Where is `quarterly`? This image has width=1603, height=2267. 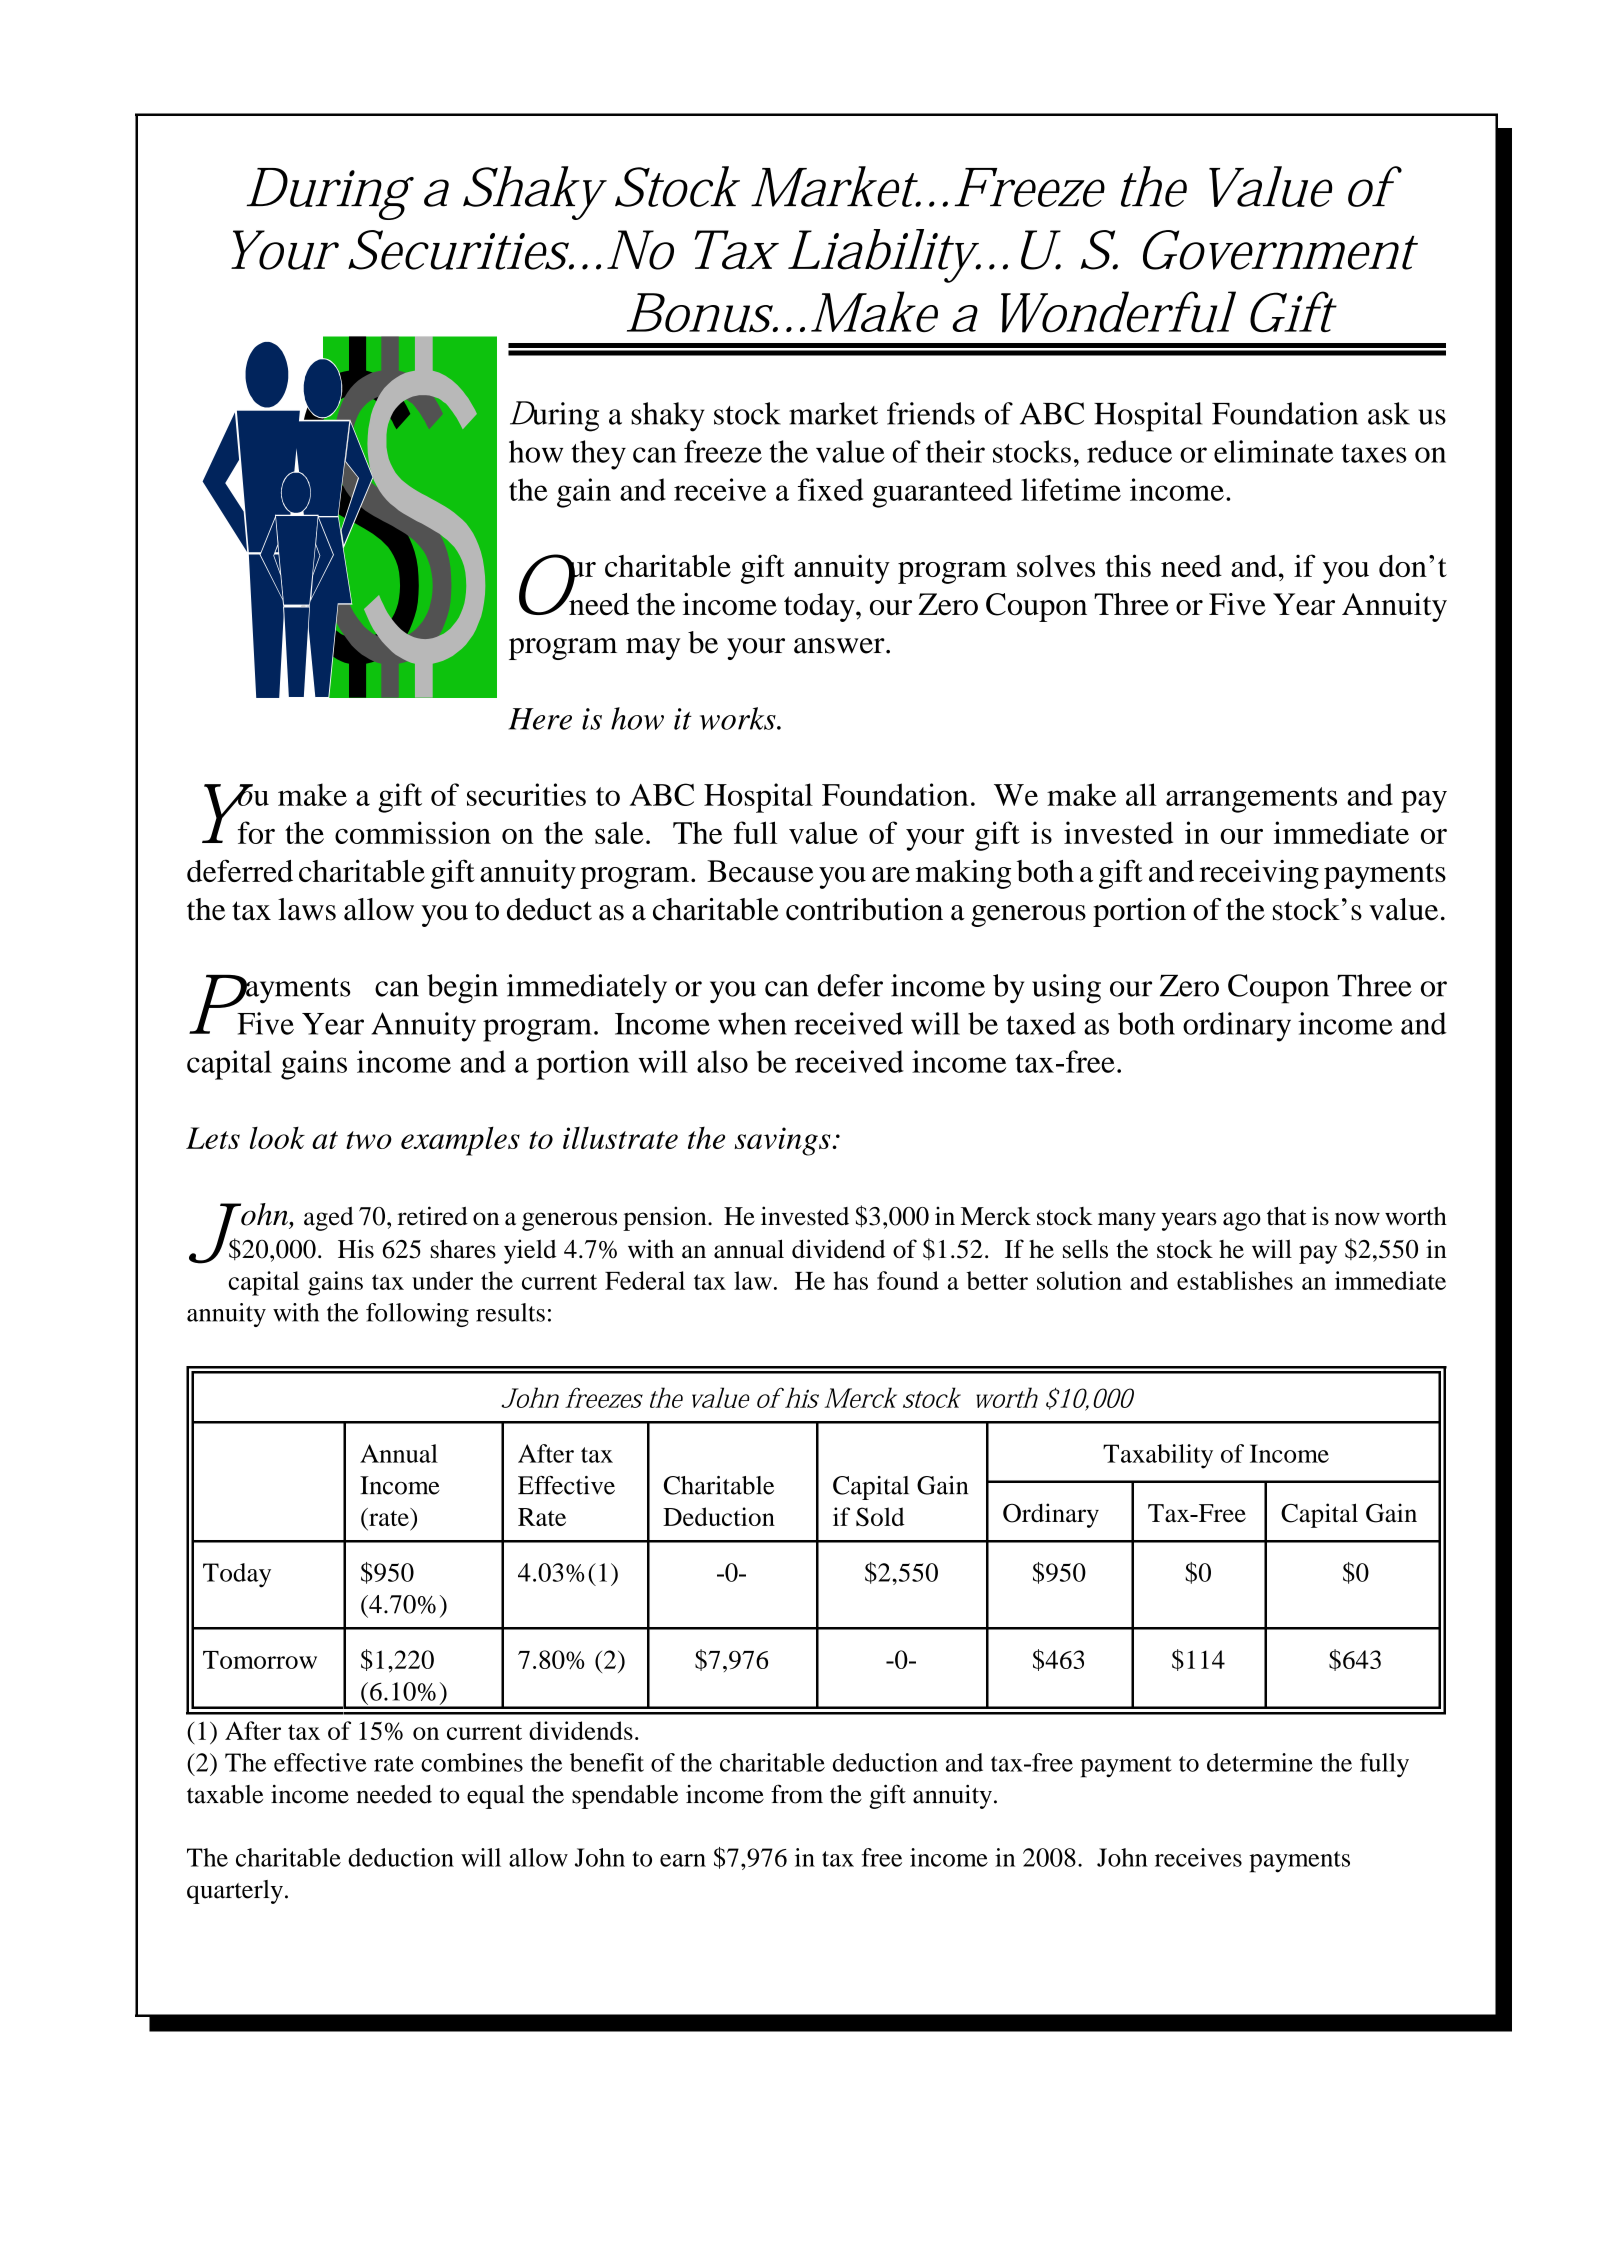
quarterly is located at coordinates (235, 1892).
